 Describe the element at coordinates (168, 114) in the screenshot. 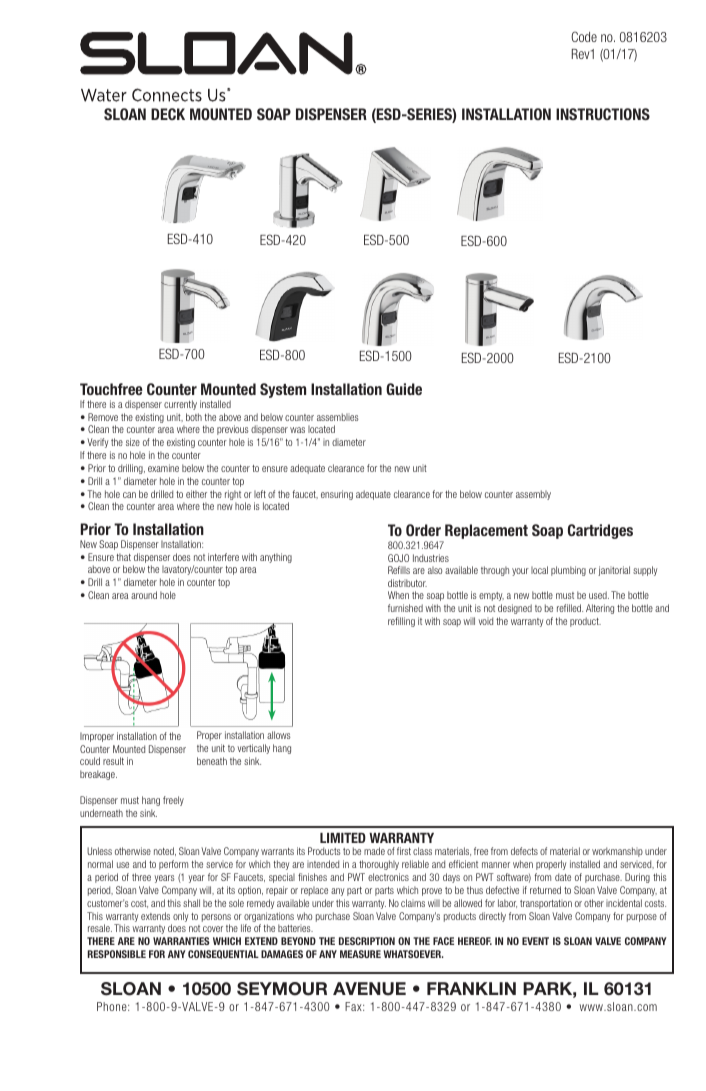

I see `DECK` at that location.
